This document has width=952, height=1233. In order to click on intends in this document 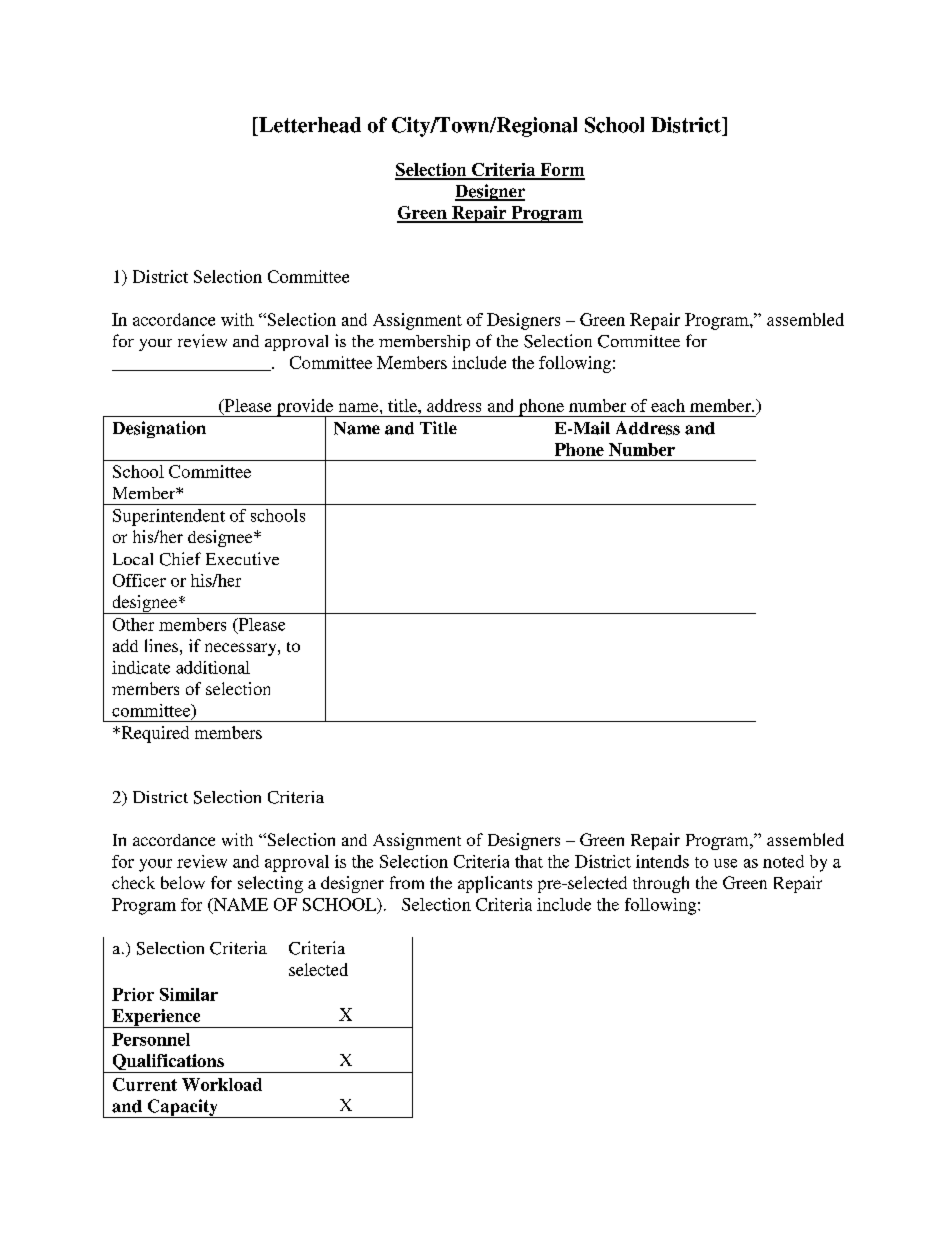, I will do `click(662, 861)`.
